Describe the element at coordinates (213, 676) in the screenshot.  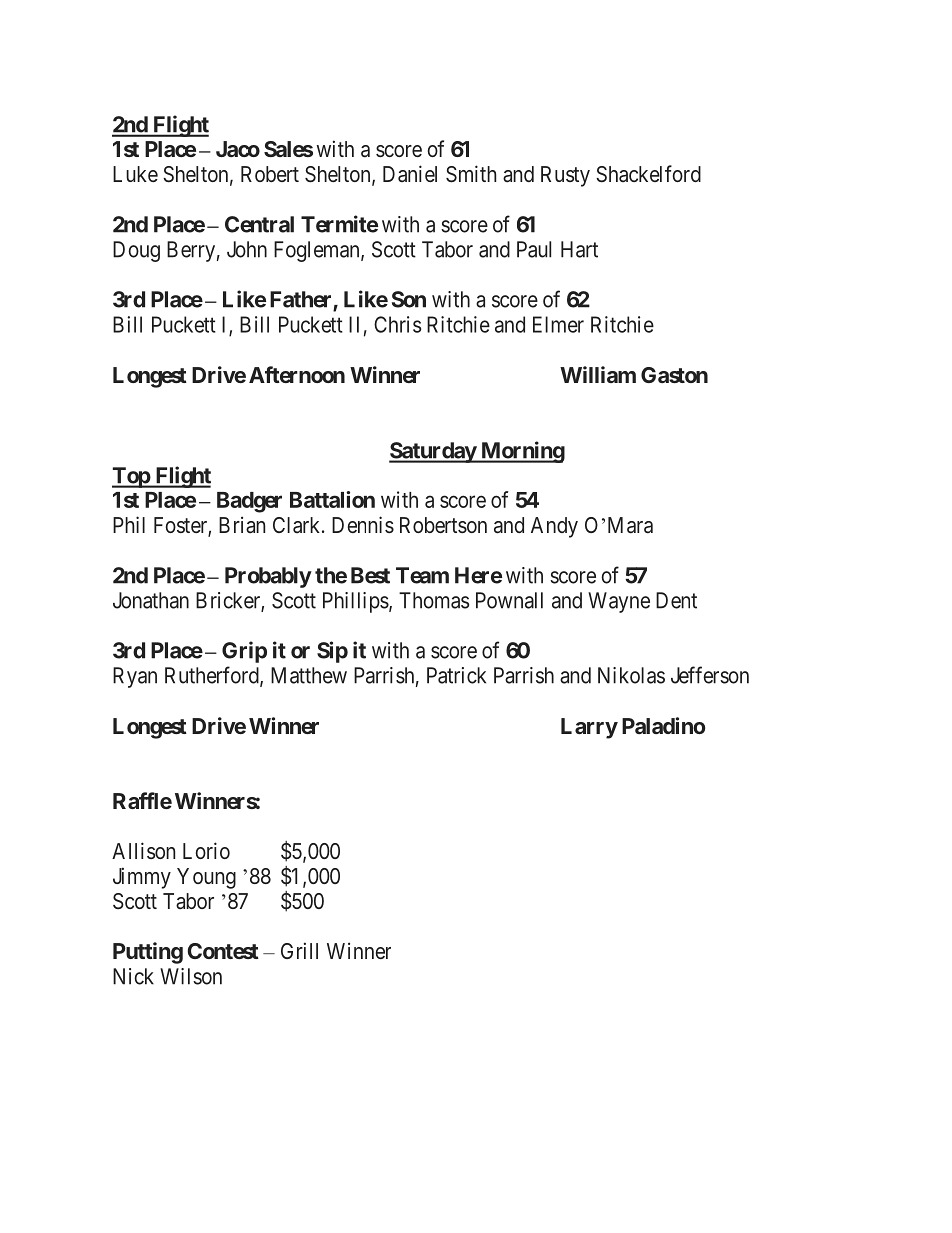
I see `Rutherford` at that location.
